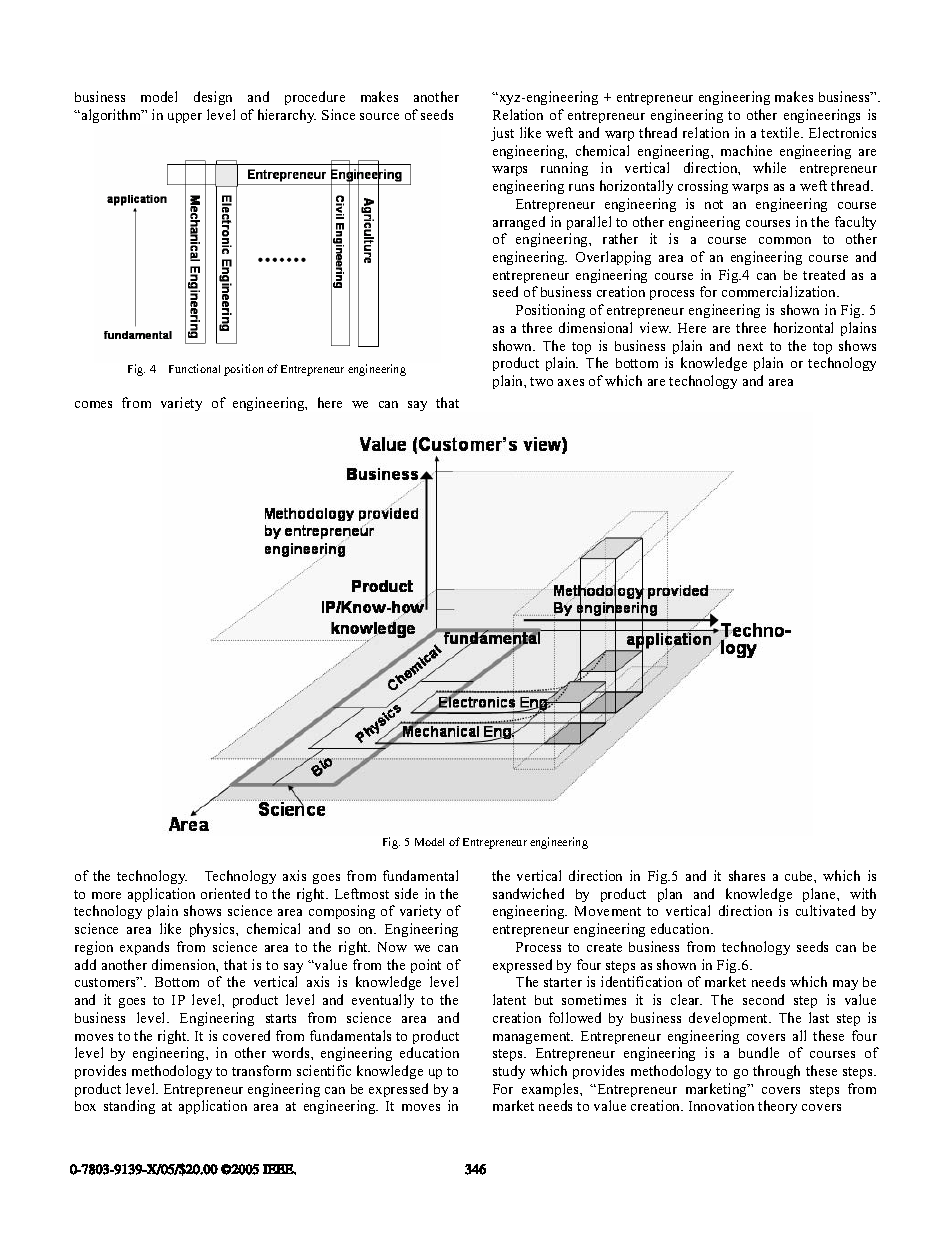  Describe the element at coordinates (93, 404) in the document. I see `comes` at that location.
